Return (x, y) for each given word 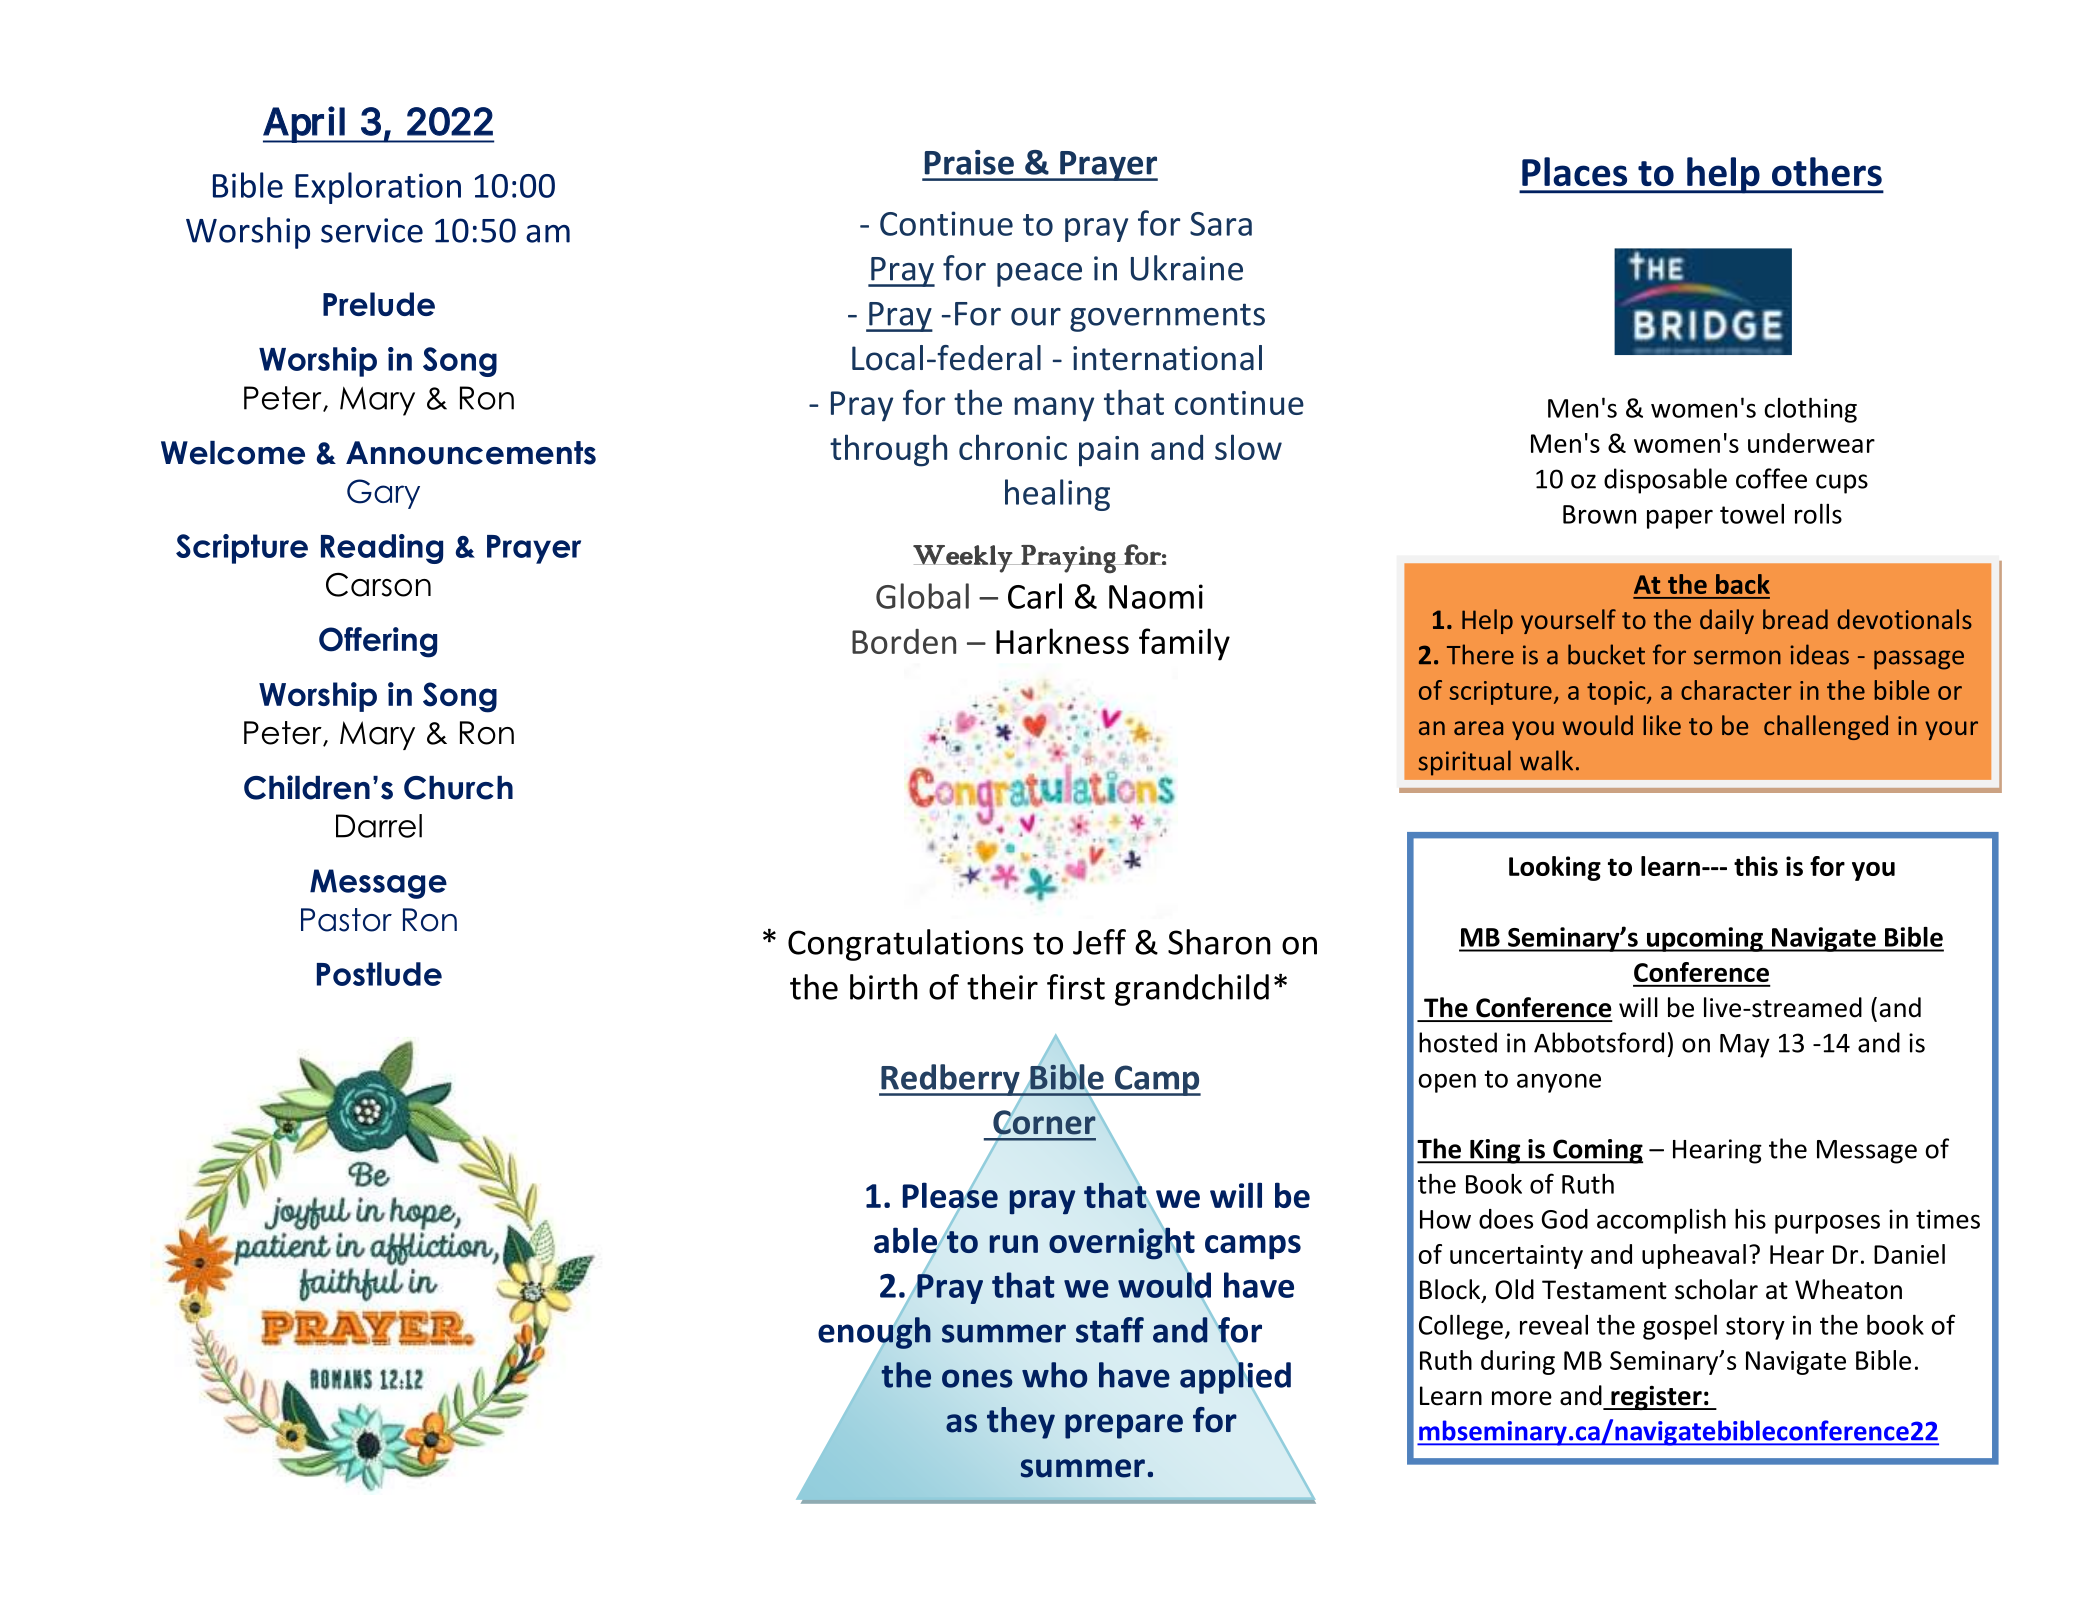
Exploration (378, 188)
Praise (969, 162)
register (1656, 1398)
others (1827, 171)
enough (874, 1333)
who (1054, 1375)
